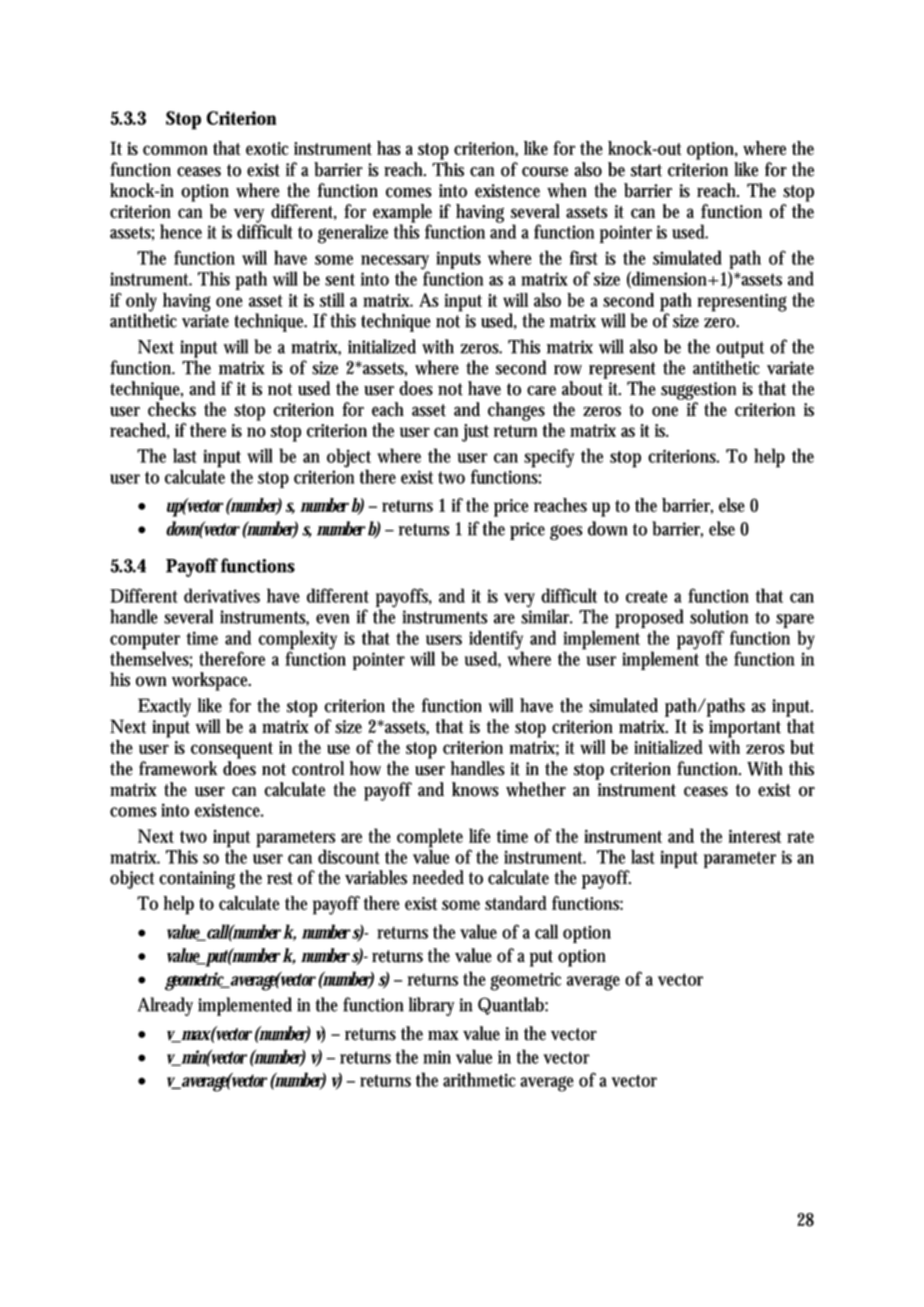  I want to click on important, so click(745, 729).
